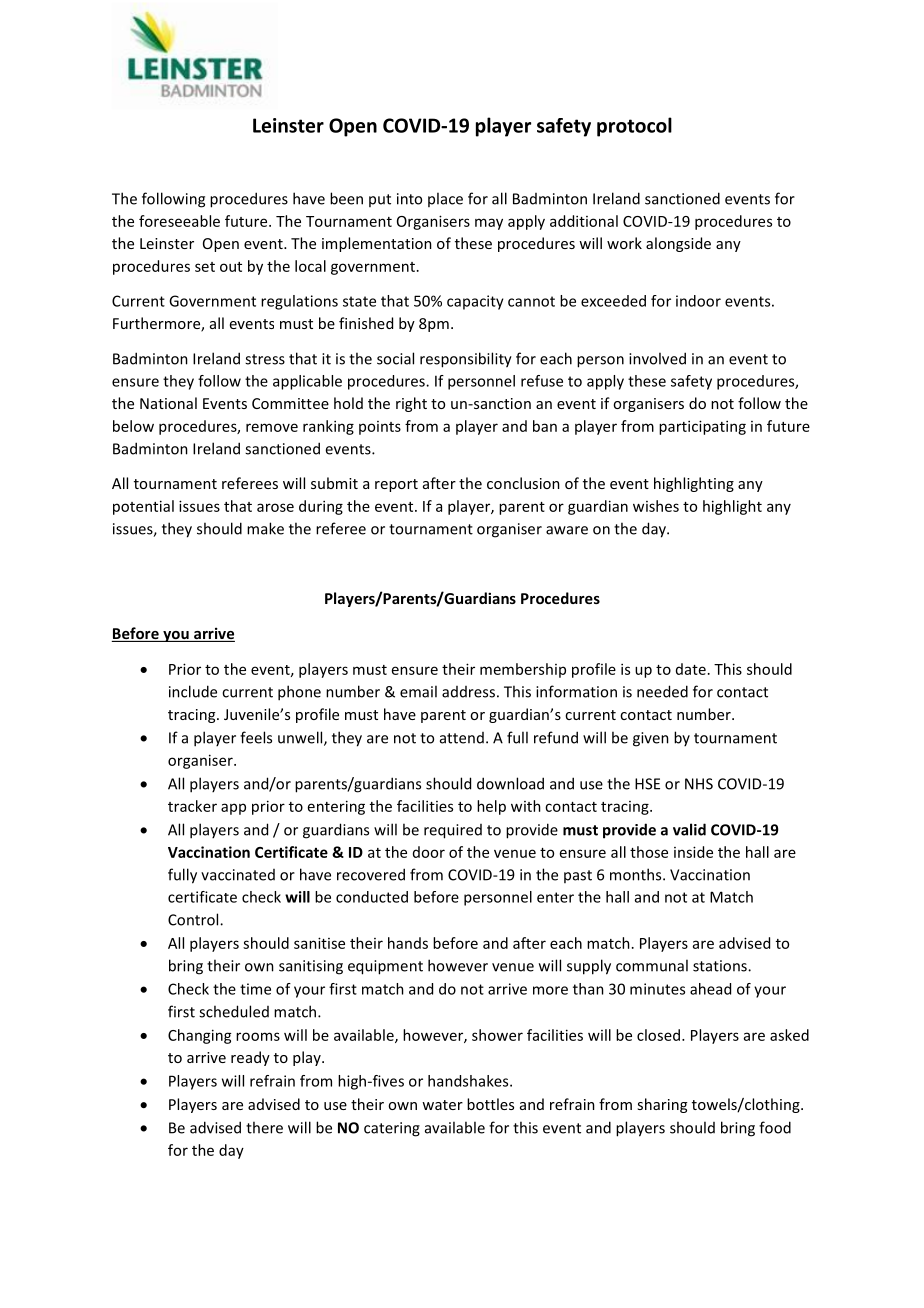 Image resolution: width=924 pixels, height=1308 pixels. I want to click on foreseeable, so click(179, 221).
